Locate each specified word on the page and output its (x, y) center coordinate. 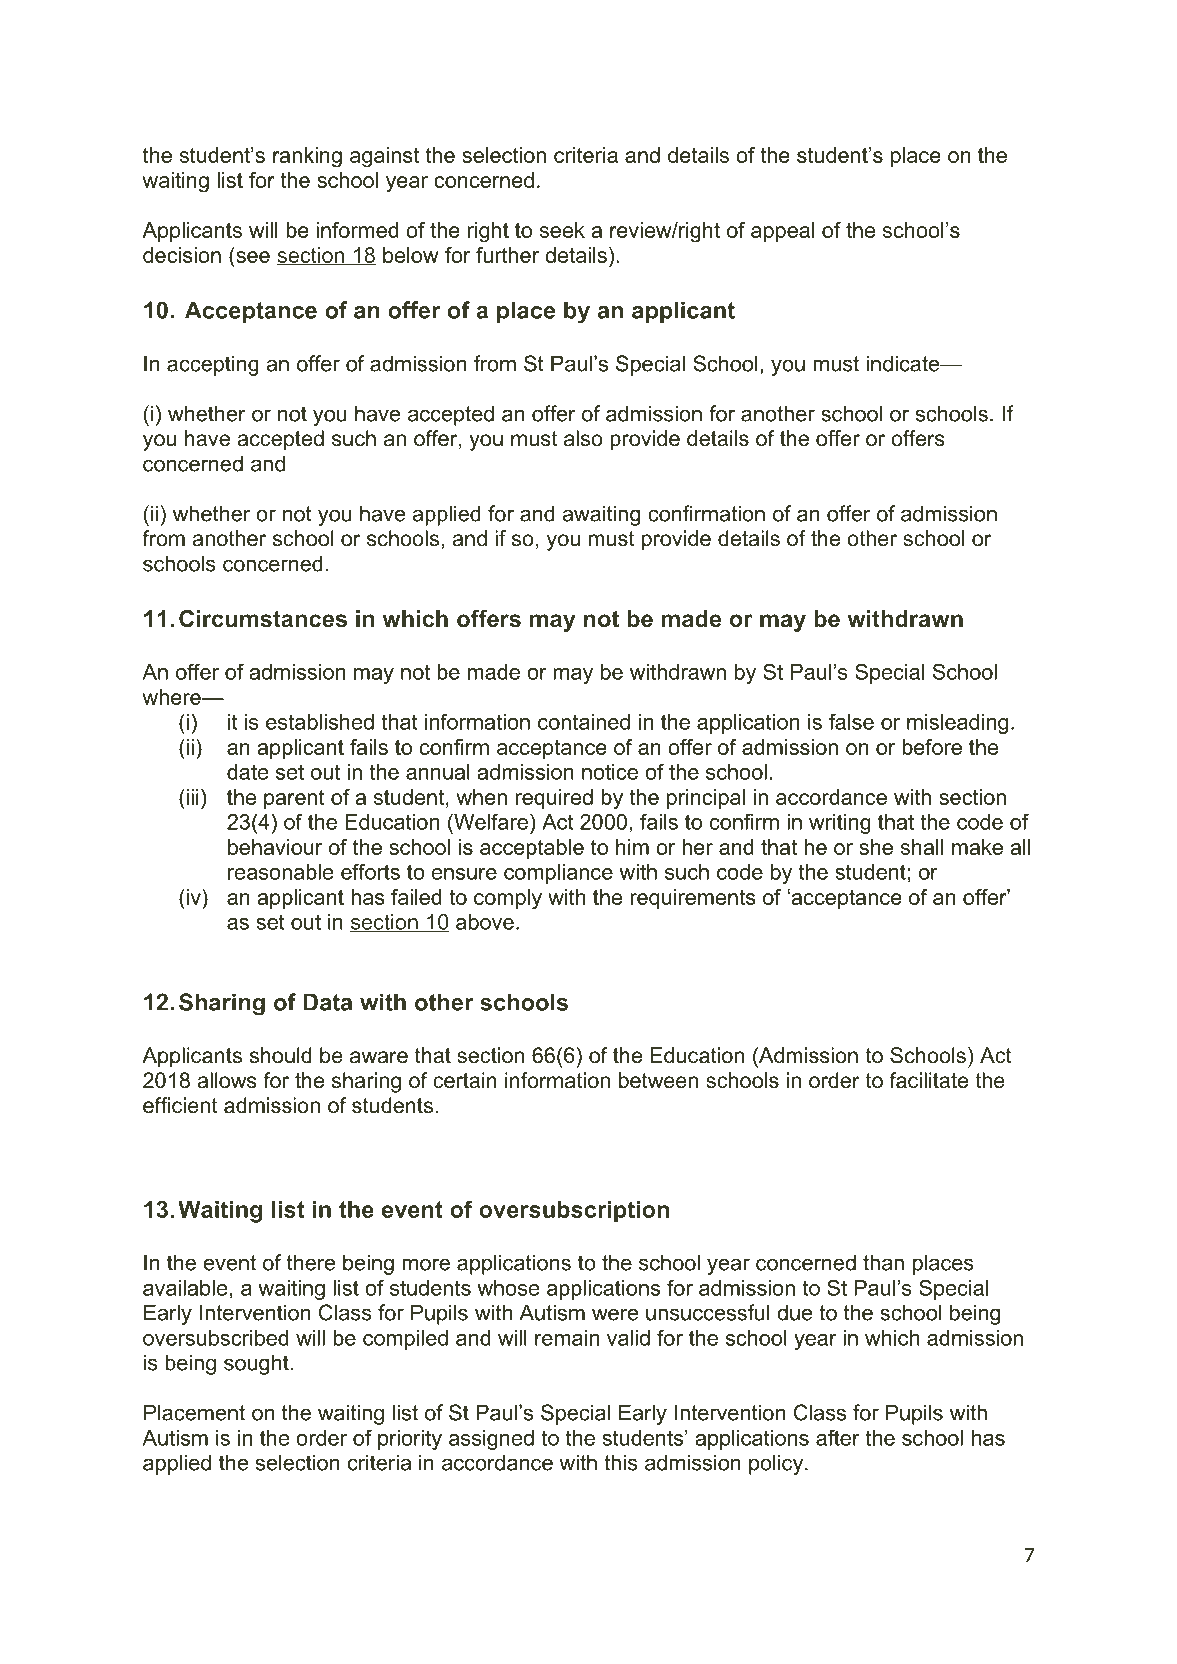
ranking (307, 157)
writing (840, 824)
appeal (782, 232)
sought (257, 1364)
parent (294, 799)
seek (562, 230)
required (554, 799)
